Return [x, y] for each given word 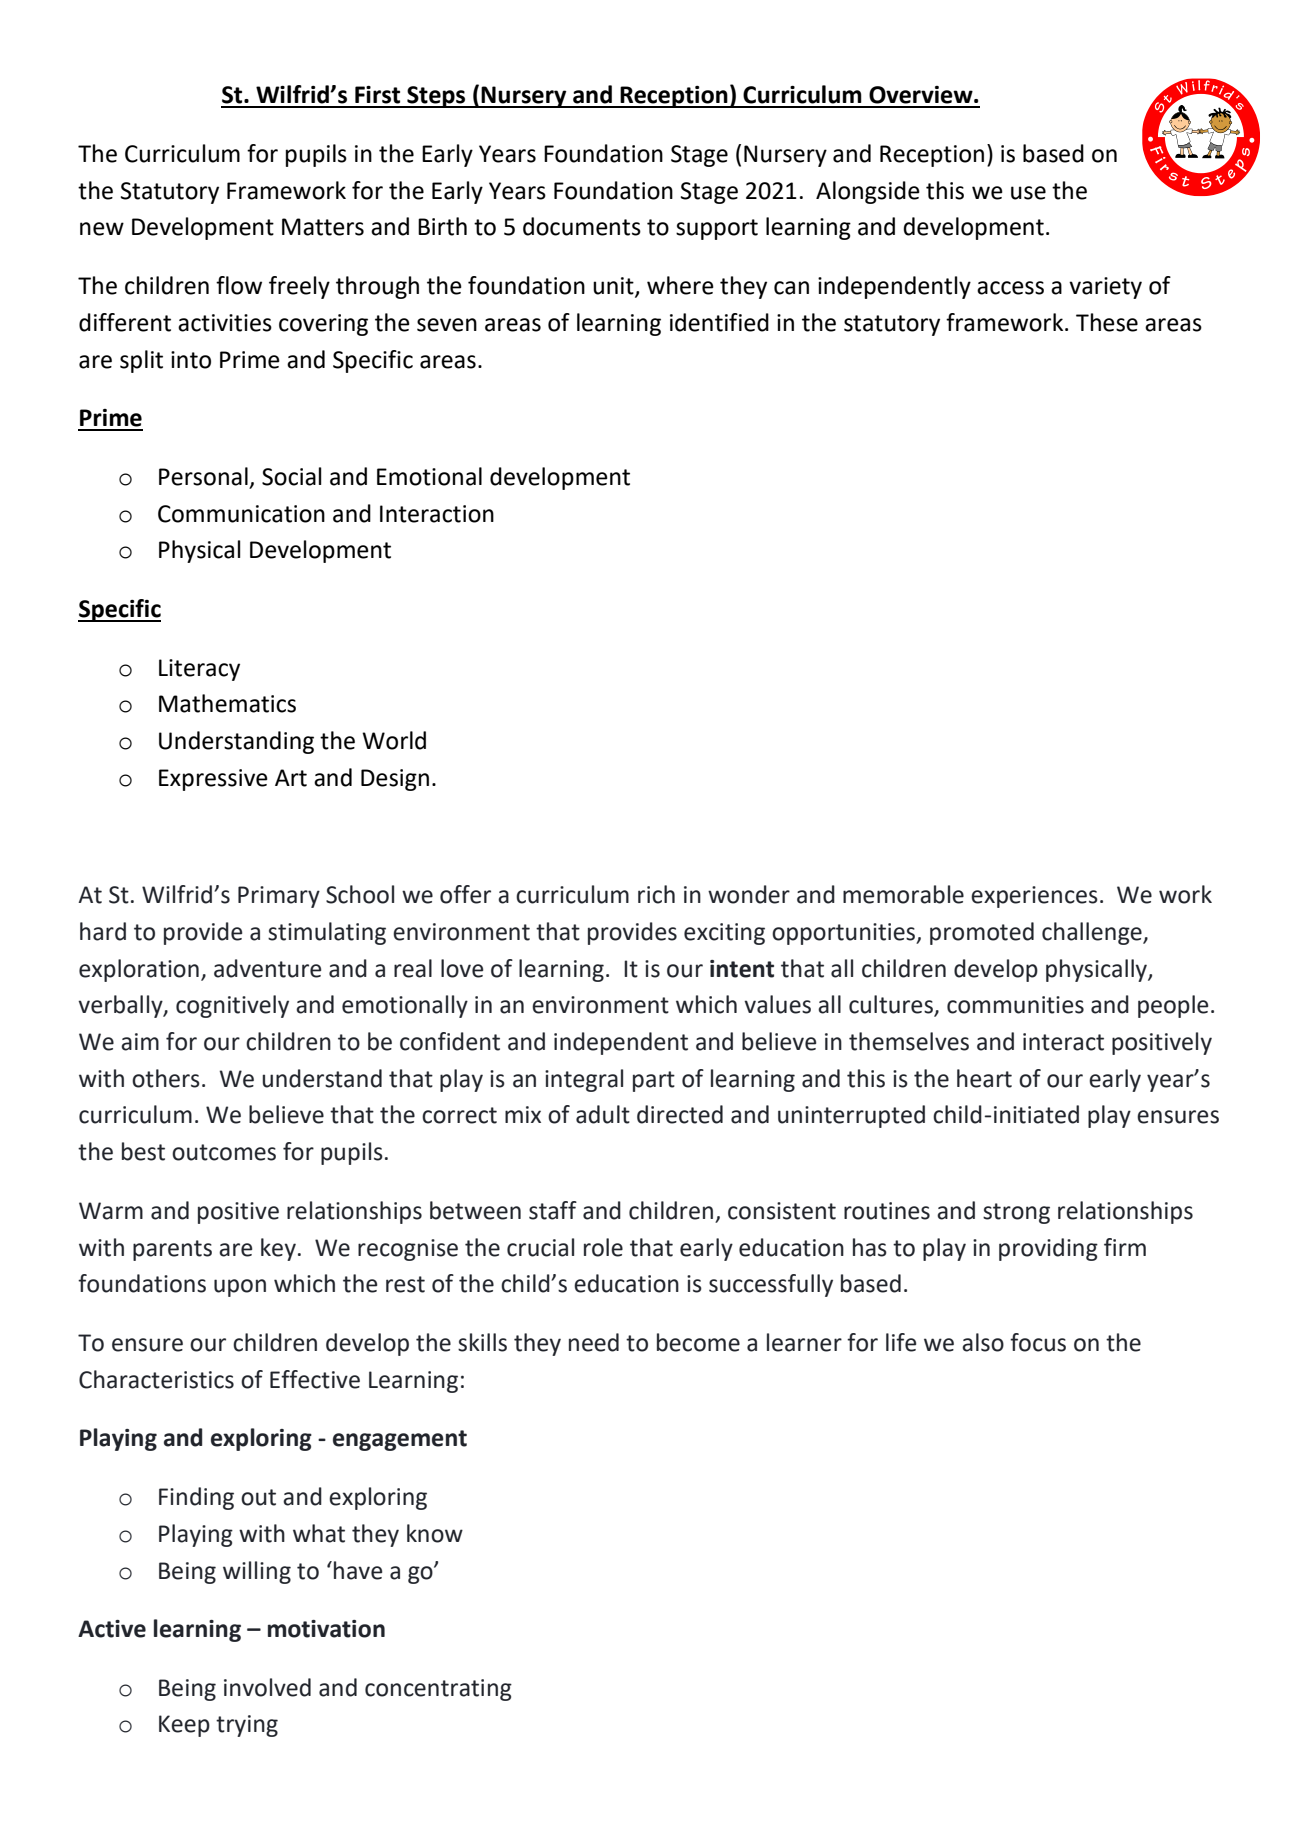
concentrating [438, 1690]
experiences [1034, 897]
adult [603, 1114]
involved [267, 1687]
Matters [323, 227]
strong [1016, 1213]
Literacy [199, 670]
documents [582, 226]
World [394, 740]
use [1028, 193]
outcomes [224, 1152]
